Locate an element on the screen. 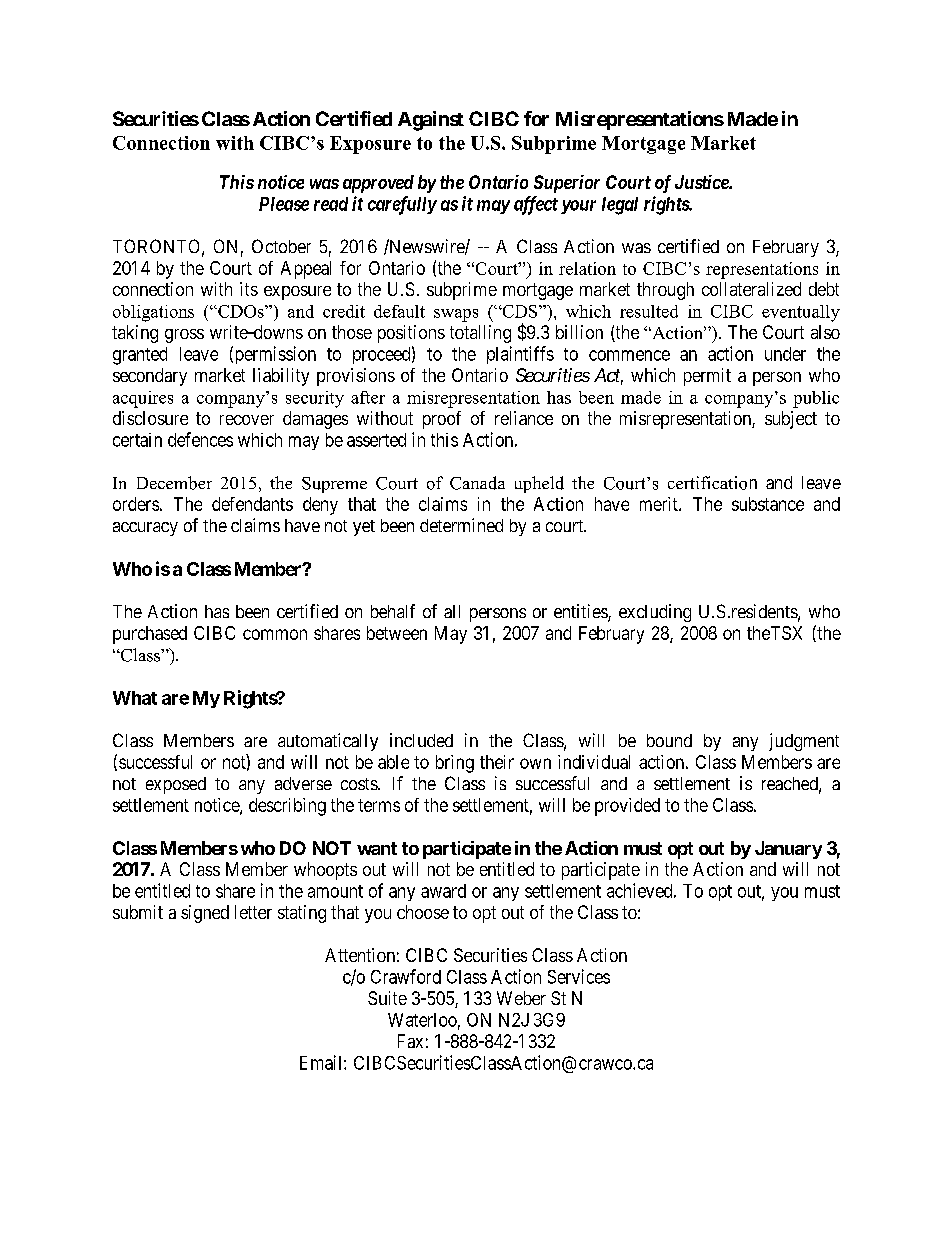  gross is located at coordinates (184, 336).
